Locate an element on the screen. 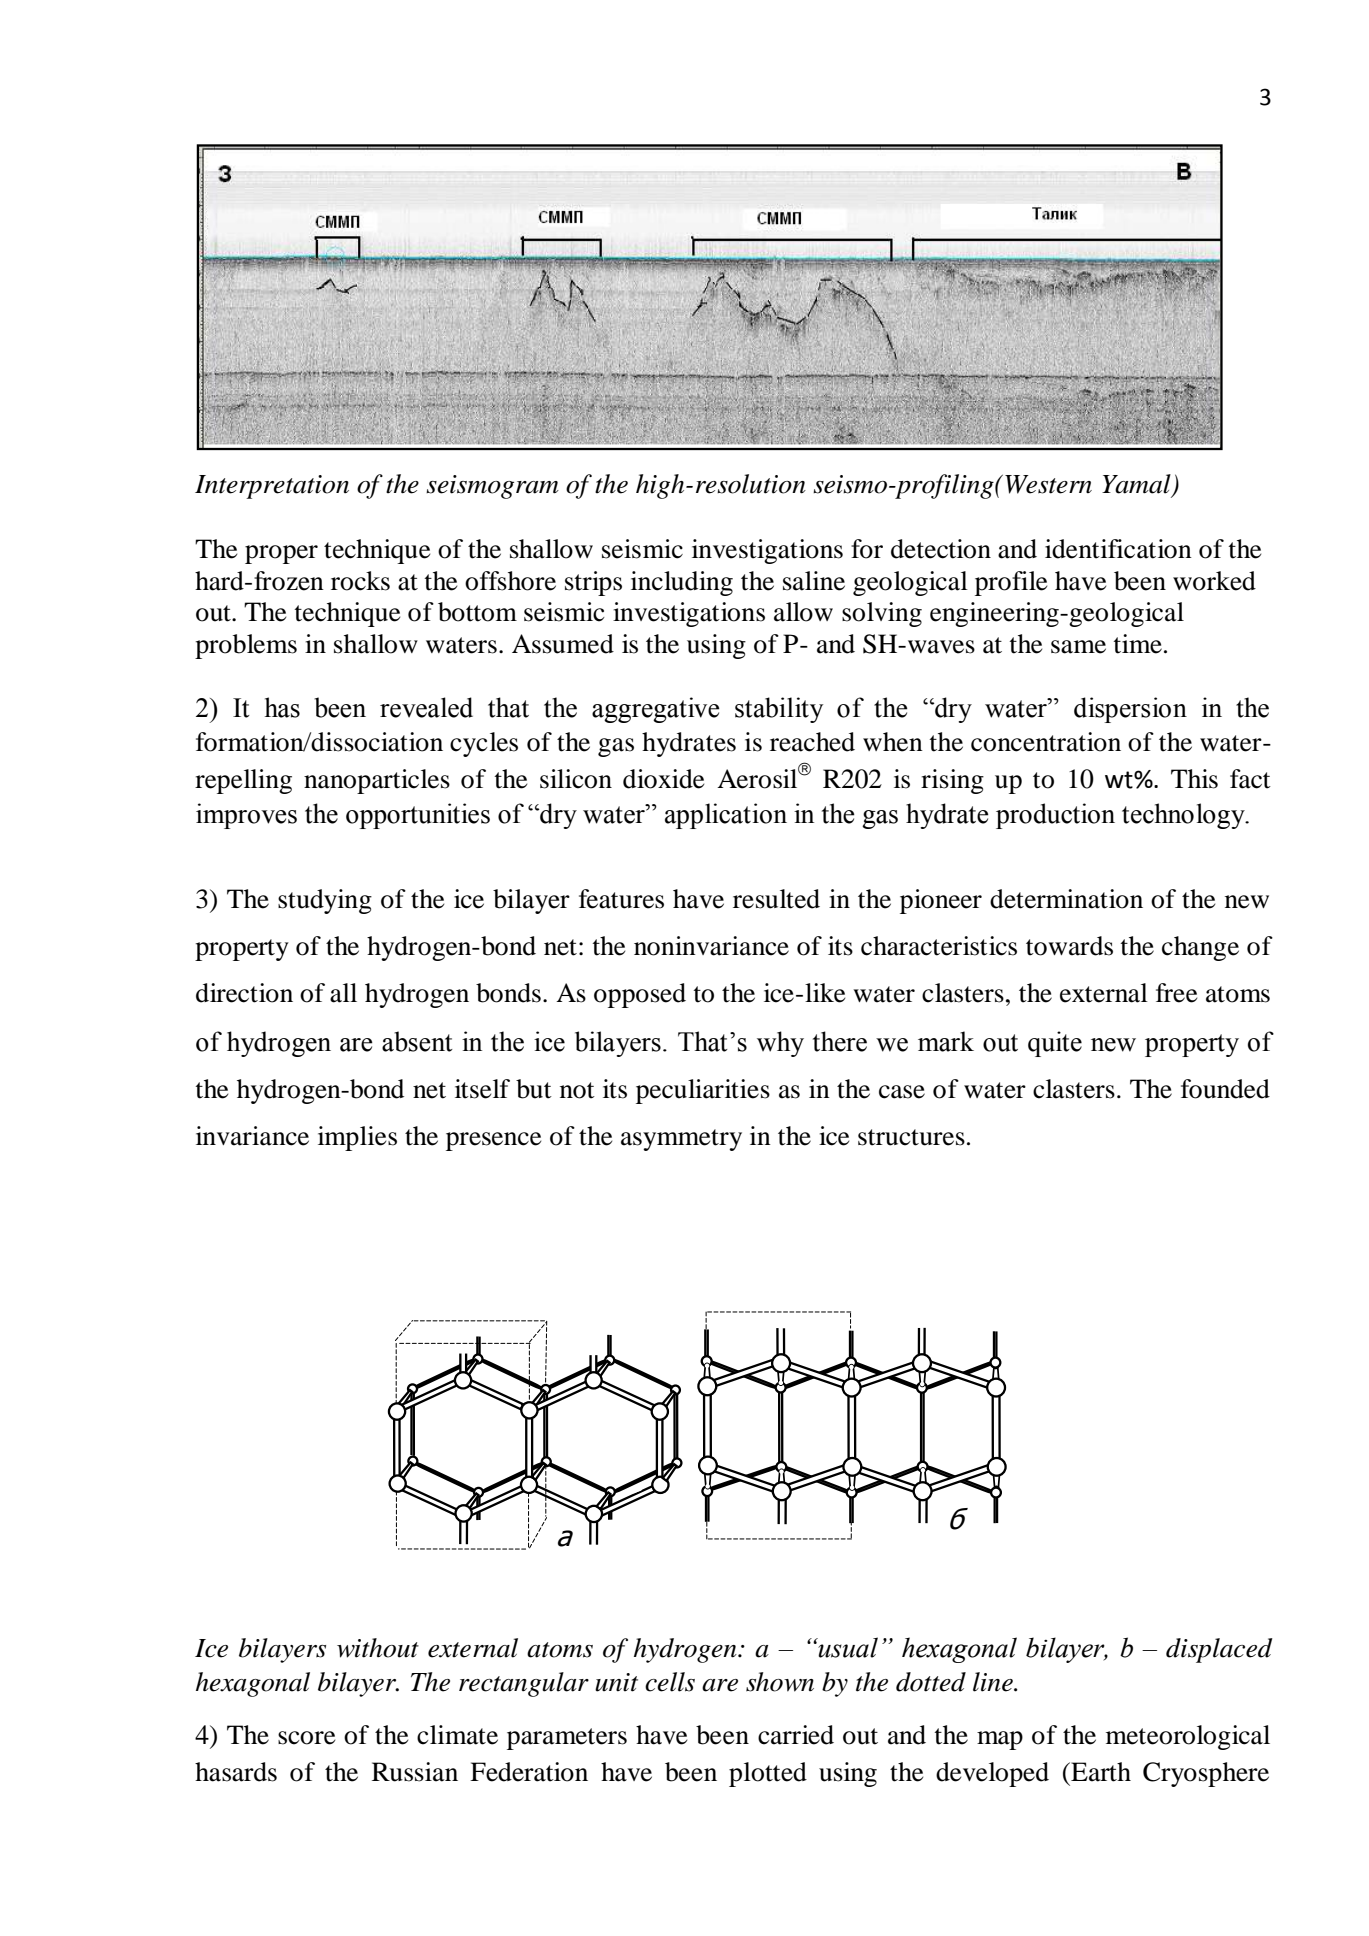 The width and height of the screenshot is (1369, 1936). improves is located at coordinates (246, 816).
